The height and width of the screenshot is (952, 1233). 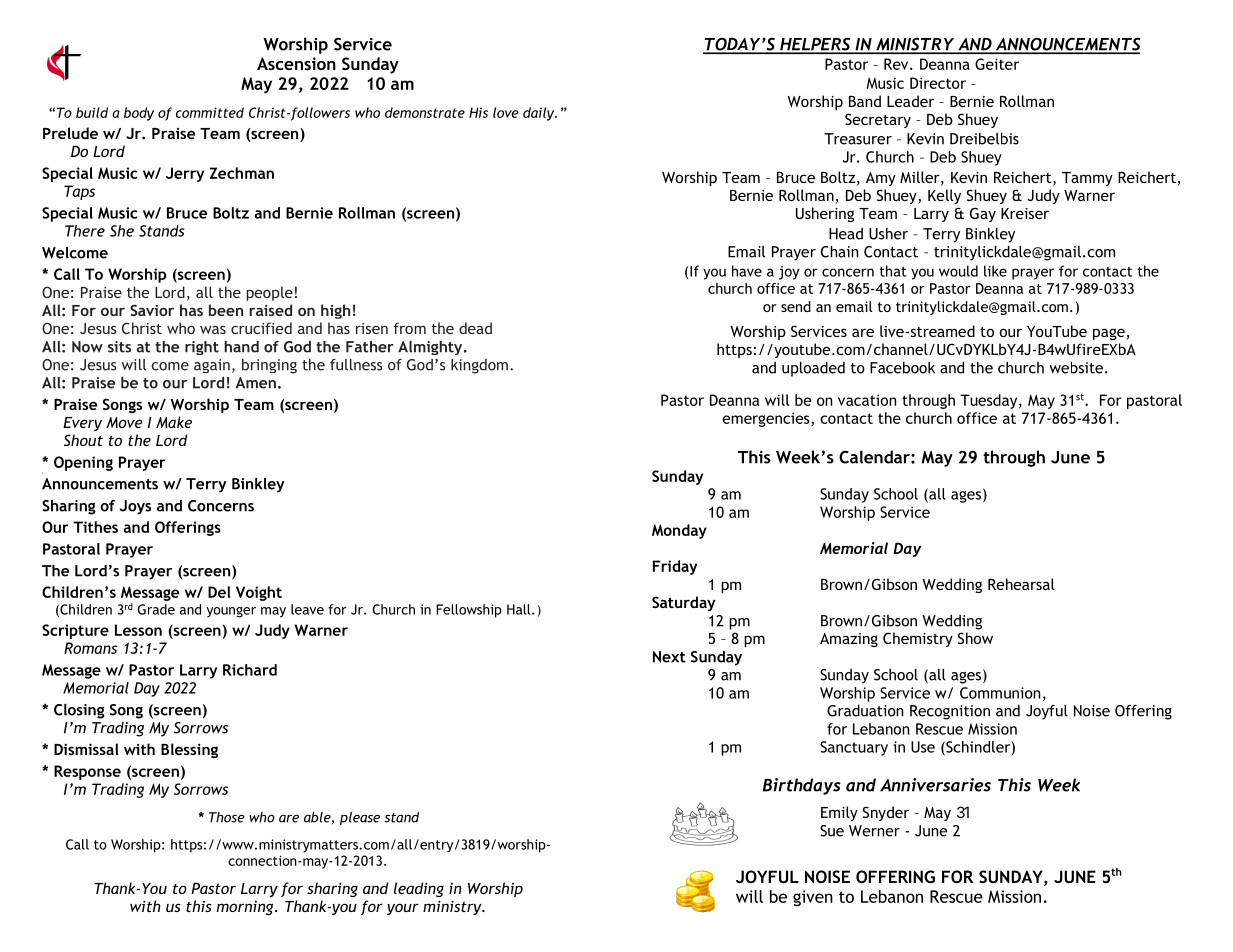 What do you see at coordinates (540, 114) in the screenshot?
I see `daily` at bounding box center [540, 114].
